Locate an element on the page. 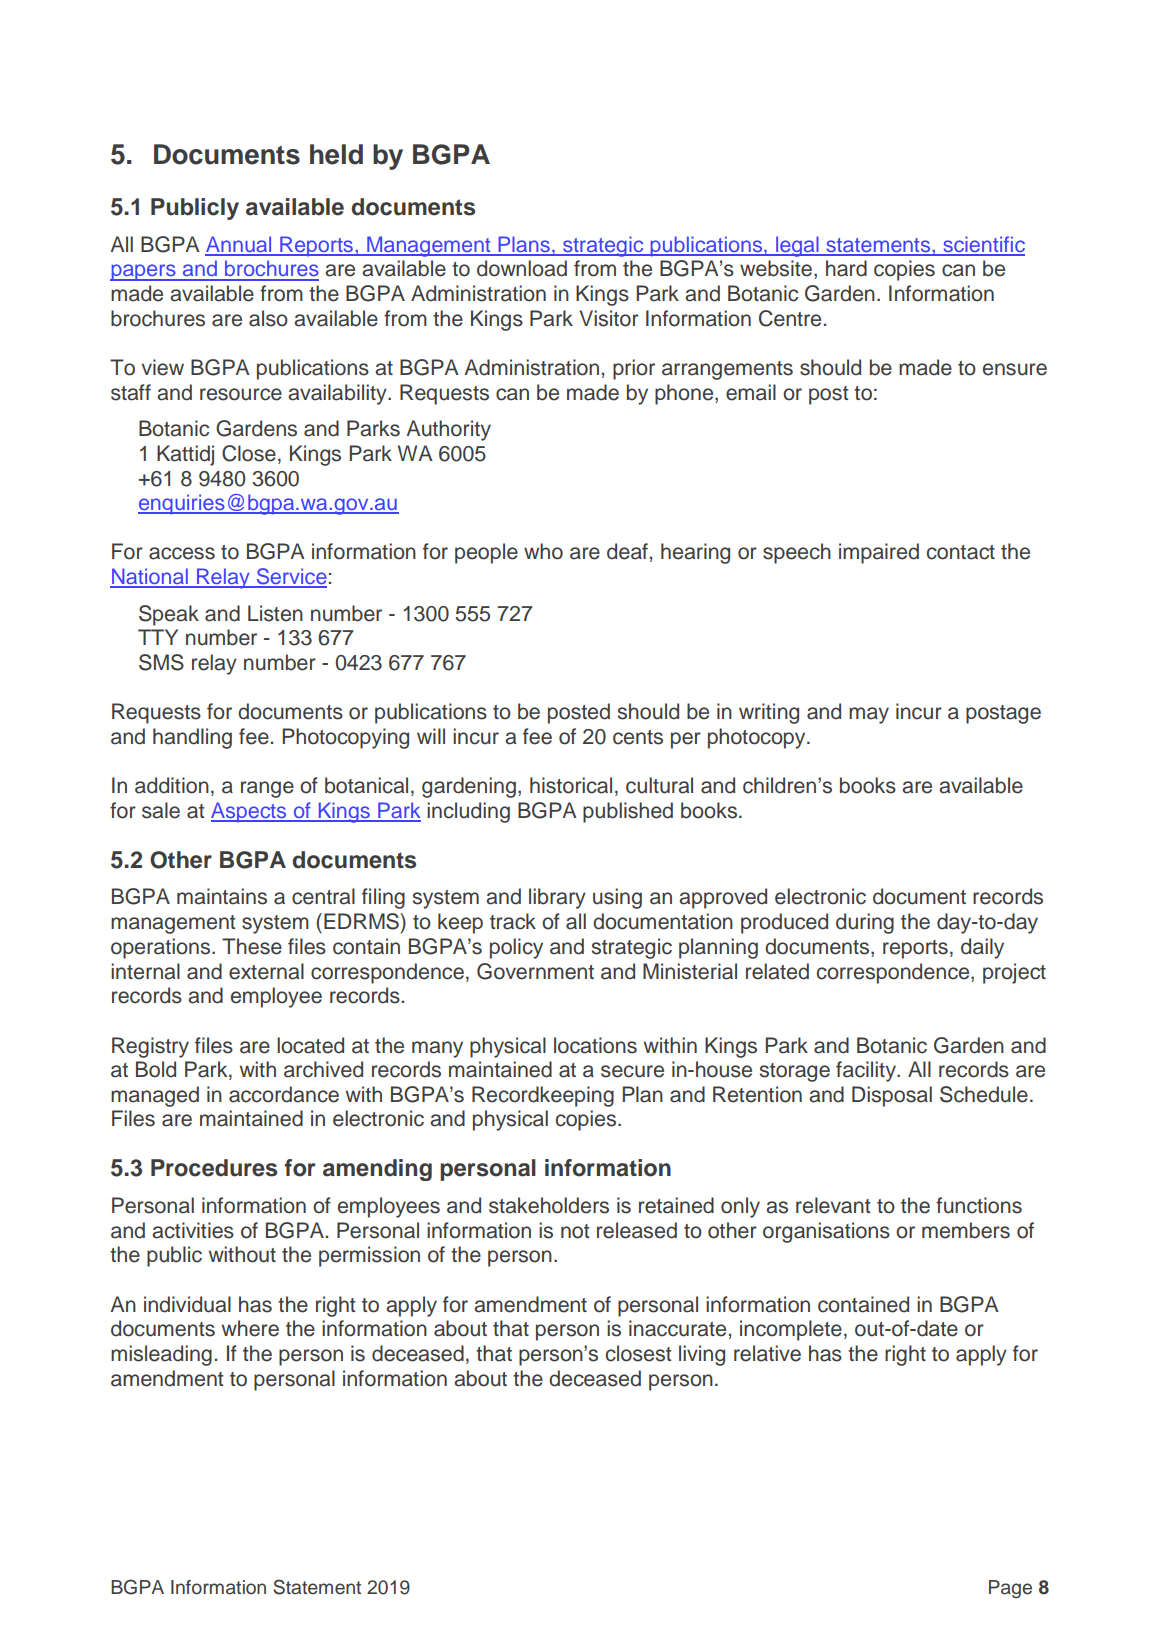 The width and height of the image is (1160, 1642). maintains is located at coordinates (222, 896).
